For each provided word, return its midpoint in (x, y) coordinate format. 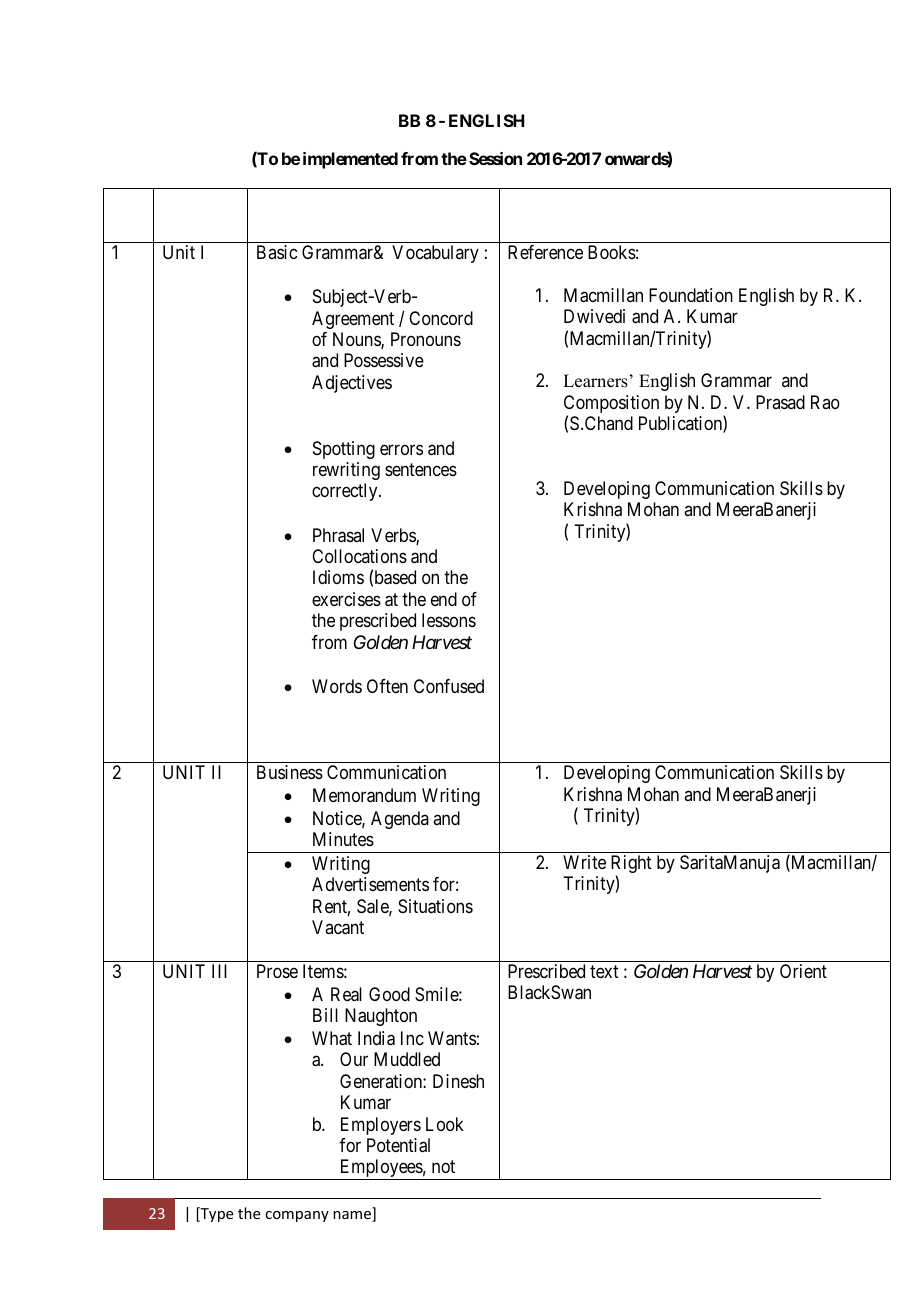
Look (445, 1124)
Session (495, 158)
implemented (350, 160)
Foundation (691, 295)
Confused (449, 686)
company (297, 1216)
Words (337, 686)
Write (584, 862)
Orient (803, 971)
